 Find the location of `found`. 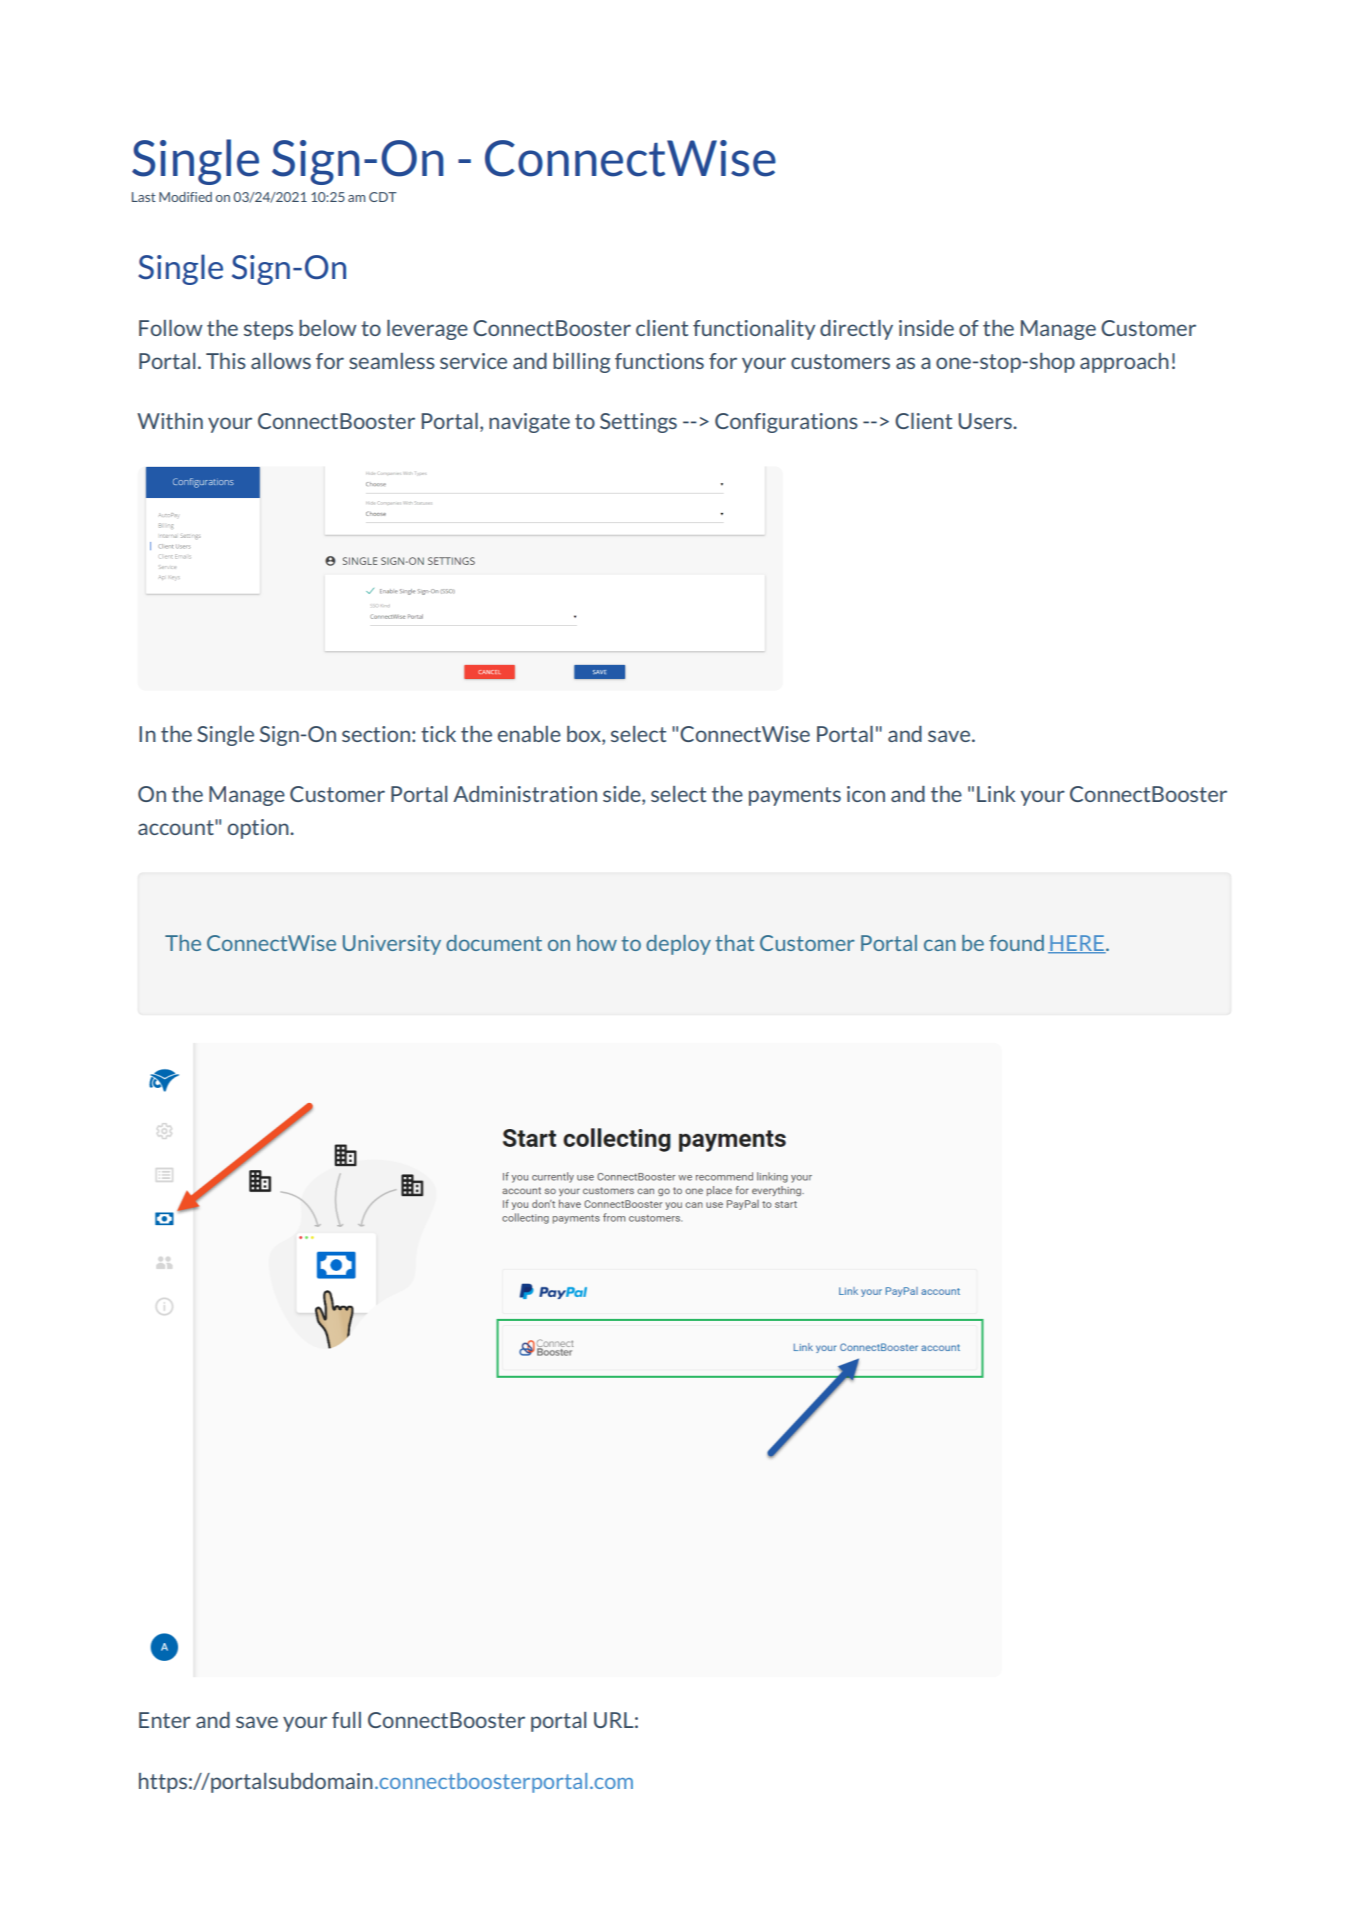

found is located at coordinates (1016, 943).
